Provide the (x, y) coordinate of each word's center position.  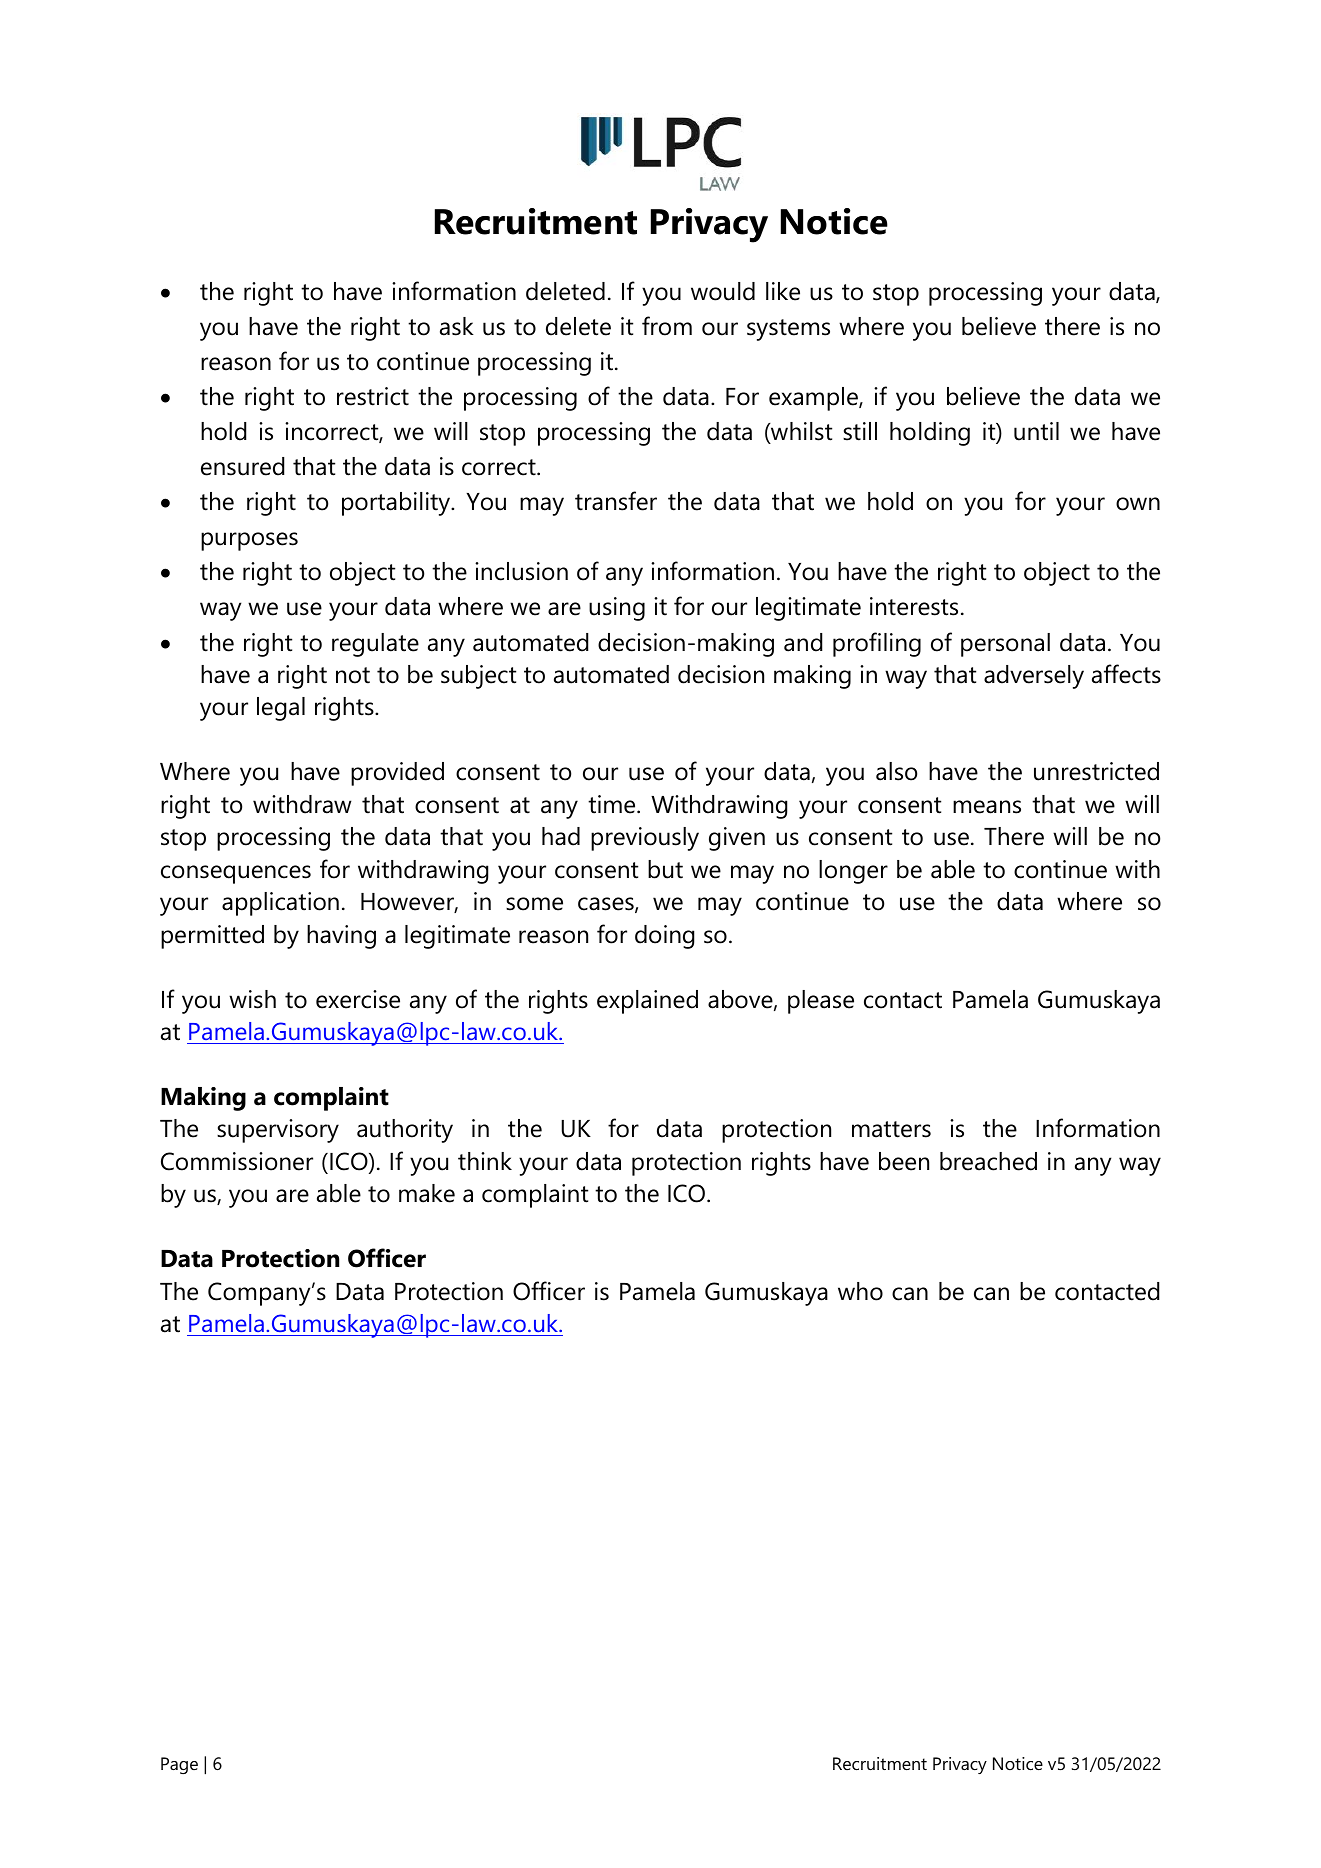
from (667, 326)
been (904, 1161)
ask (457, 326)
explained (647, 1002)
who (860, 1291)
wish (252, 999)
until (1036, 431)
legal (281, 709)
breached (988, 1161)
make (427, 1193)
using (617, 609)
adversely (1034, 677)
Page (179, 1765)
